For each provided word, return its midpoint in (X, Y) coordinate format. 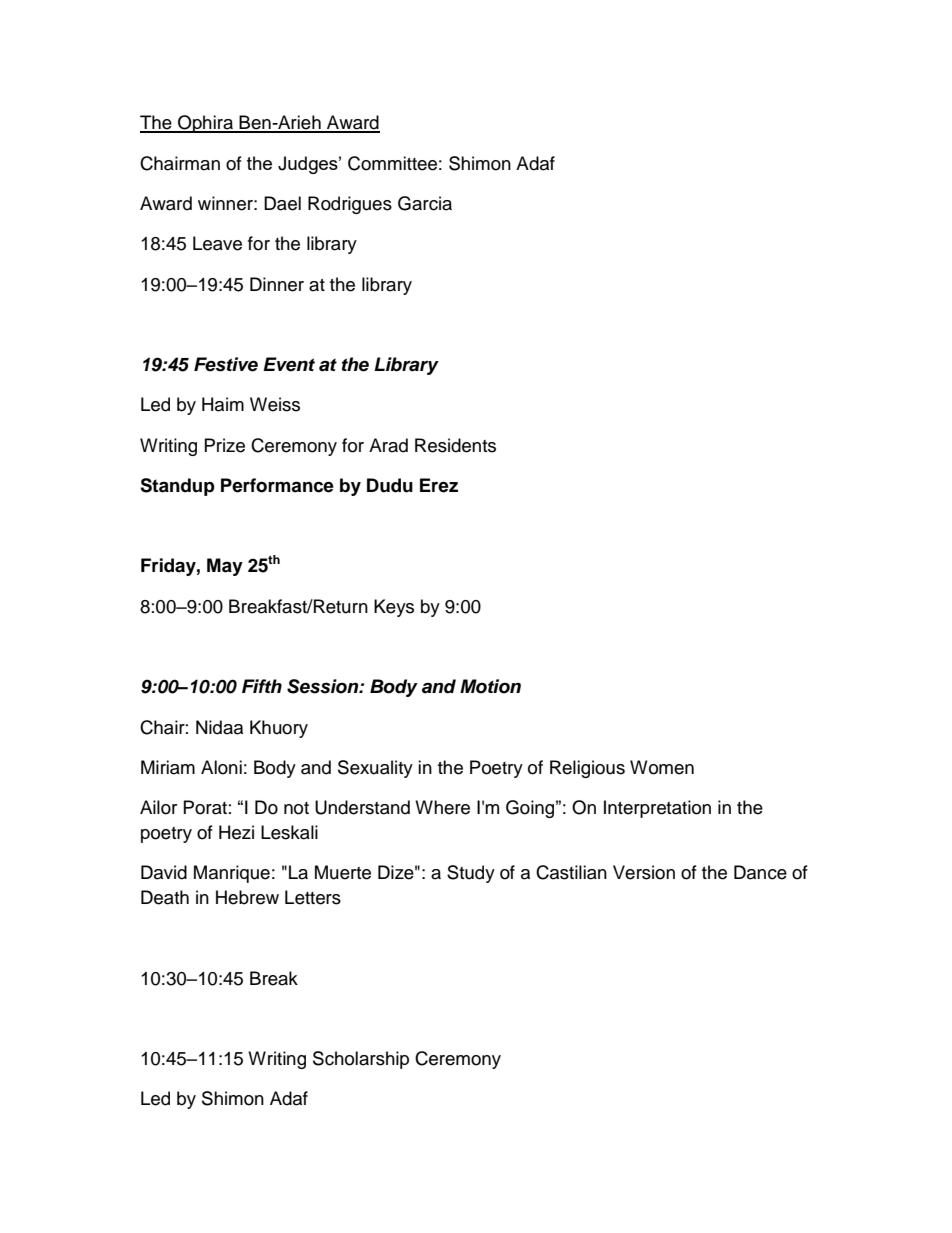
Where (442, 807)
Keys (394, 608)
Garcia (425, 203)
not (296, 808)
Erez (439, 485)
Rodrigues (350, 205)
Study (471, 874)
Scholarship (361, 1060)
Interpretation (657, 809)
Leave (217, 243)
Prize (225, 445)
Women (662, 767)
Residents (455, 445)
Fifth (262, 686)
